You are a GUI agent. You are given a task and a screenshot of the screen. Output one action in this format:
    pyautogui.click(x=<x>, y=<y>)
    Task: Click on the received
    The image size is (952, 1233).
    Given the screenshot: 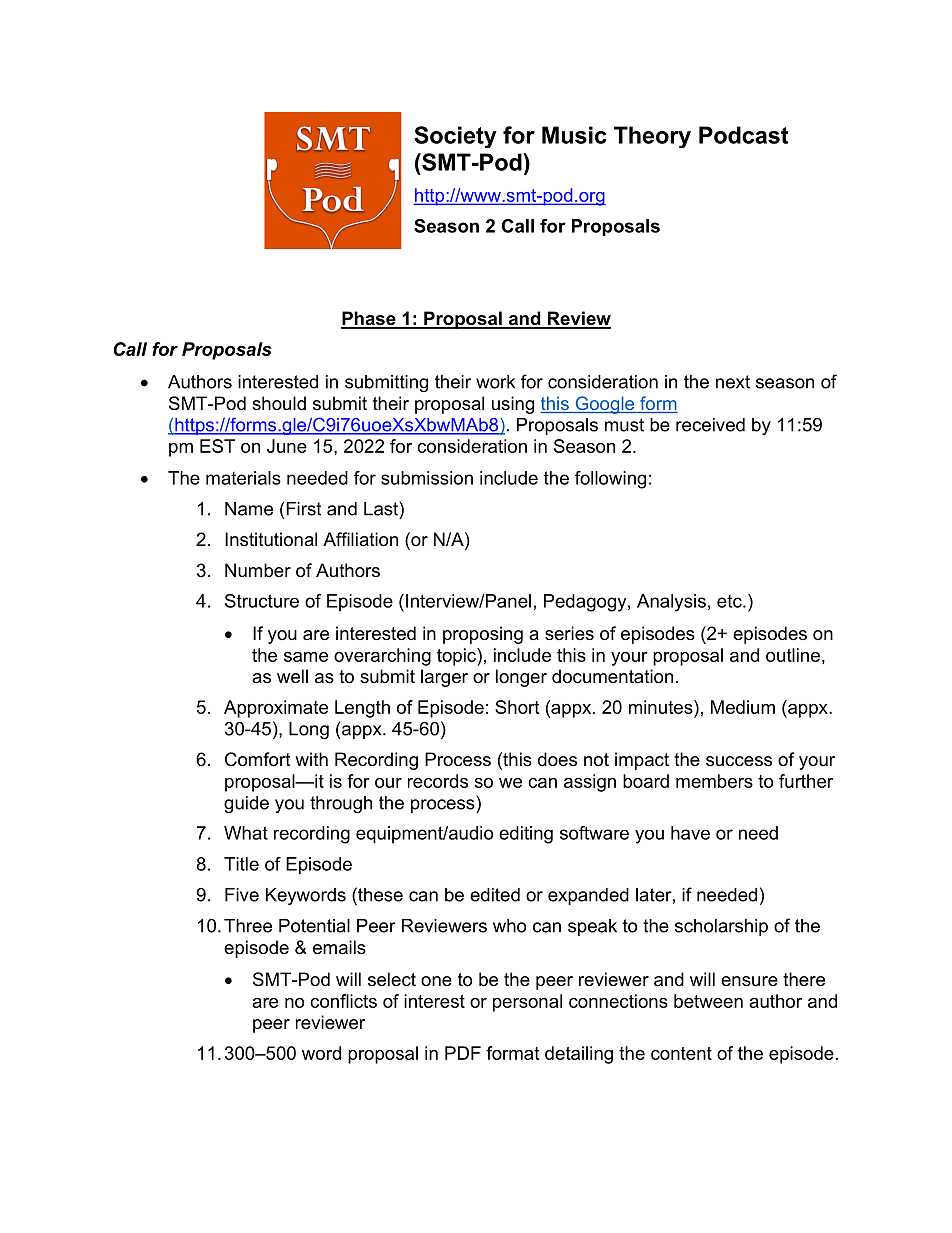 What is the action you would take?
    pyautogui.click(x=710, y=425)
